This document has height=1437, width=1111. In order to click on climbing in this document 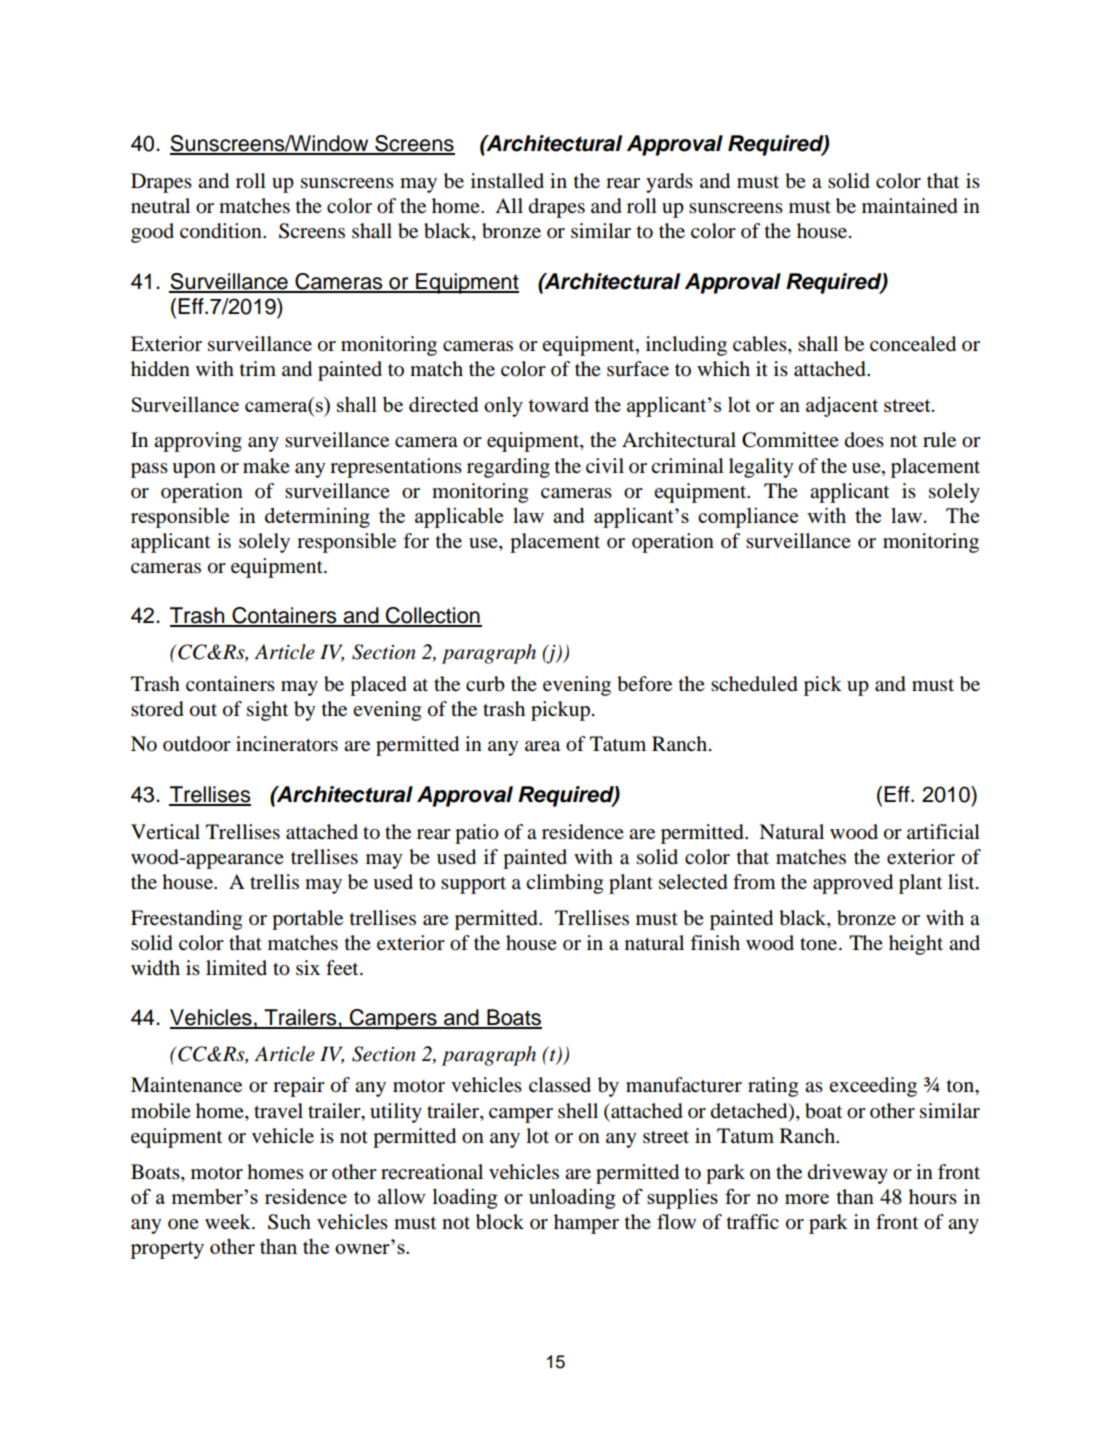, I will do `click(564, 884)`.
